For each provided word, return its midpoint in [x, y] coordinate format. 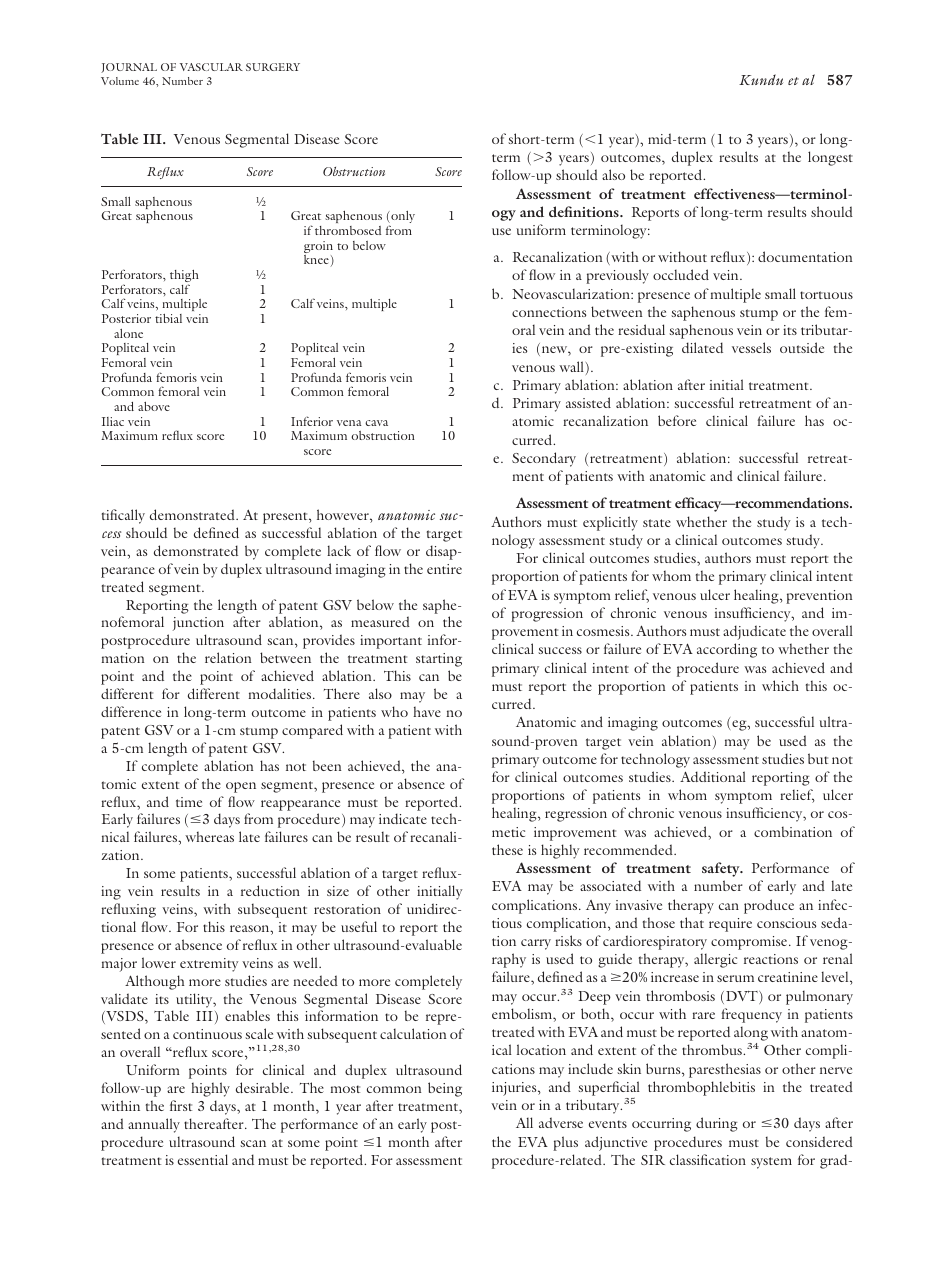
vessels [751, 347]
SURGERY [273, 67]
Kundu [761, 79]
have [427, 712]
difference [131, 711]
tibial [168, 318]
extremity [209, 965]
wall [571, 366]
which [780, 685]
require [730, 925]
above [154, 406]
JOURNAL [129, 68]
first [181, 1105]
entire [444, 569]
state [657, 523]
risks [568, 940]
